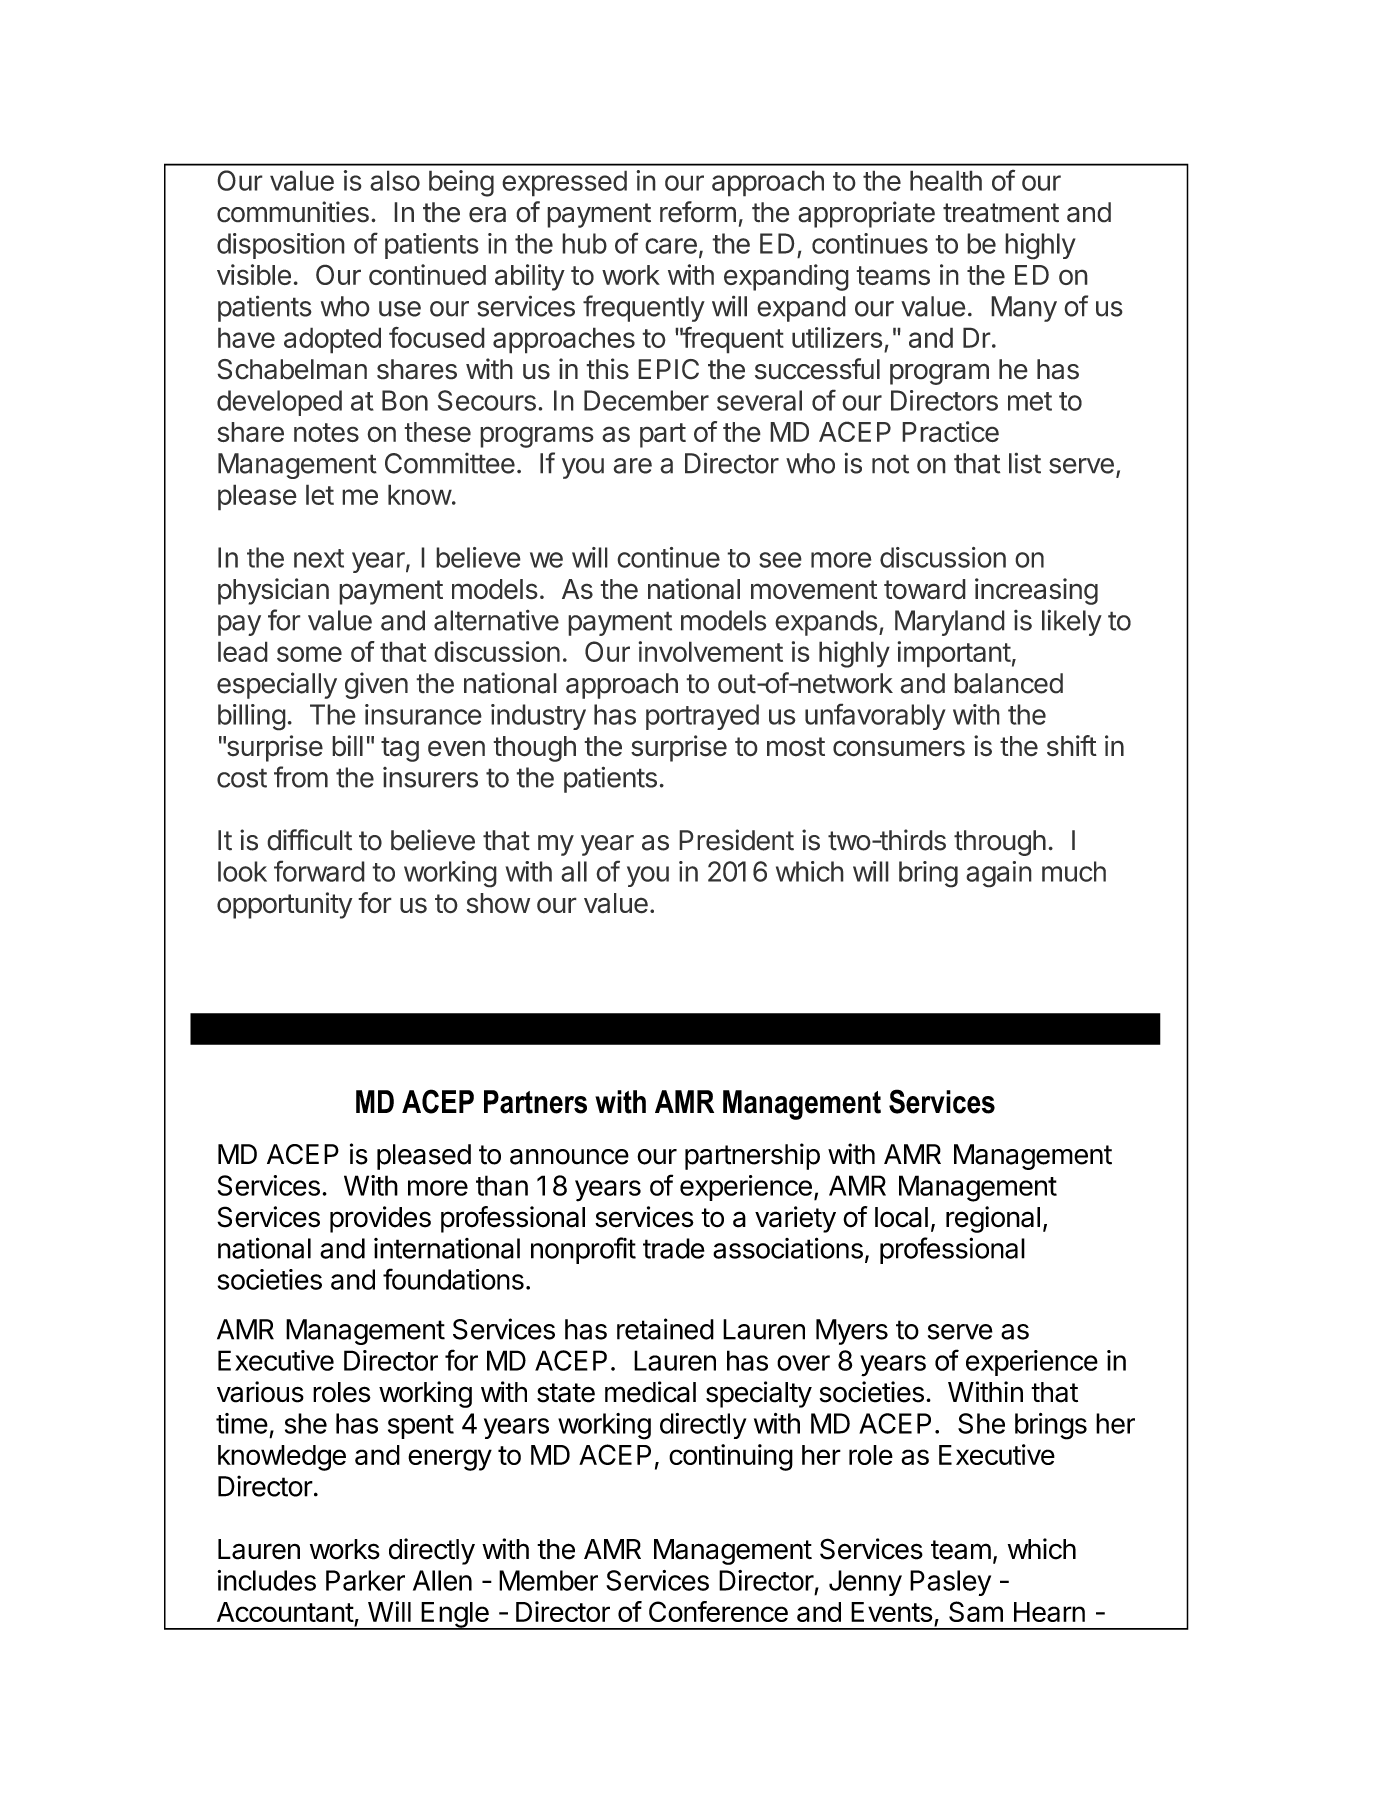  What do you see at coordinates (319, 558) in the page?
I see `next` at bounding box center [319, 558].
